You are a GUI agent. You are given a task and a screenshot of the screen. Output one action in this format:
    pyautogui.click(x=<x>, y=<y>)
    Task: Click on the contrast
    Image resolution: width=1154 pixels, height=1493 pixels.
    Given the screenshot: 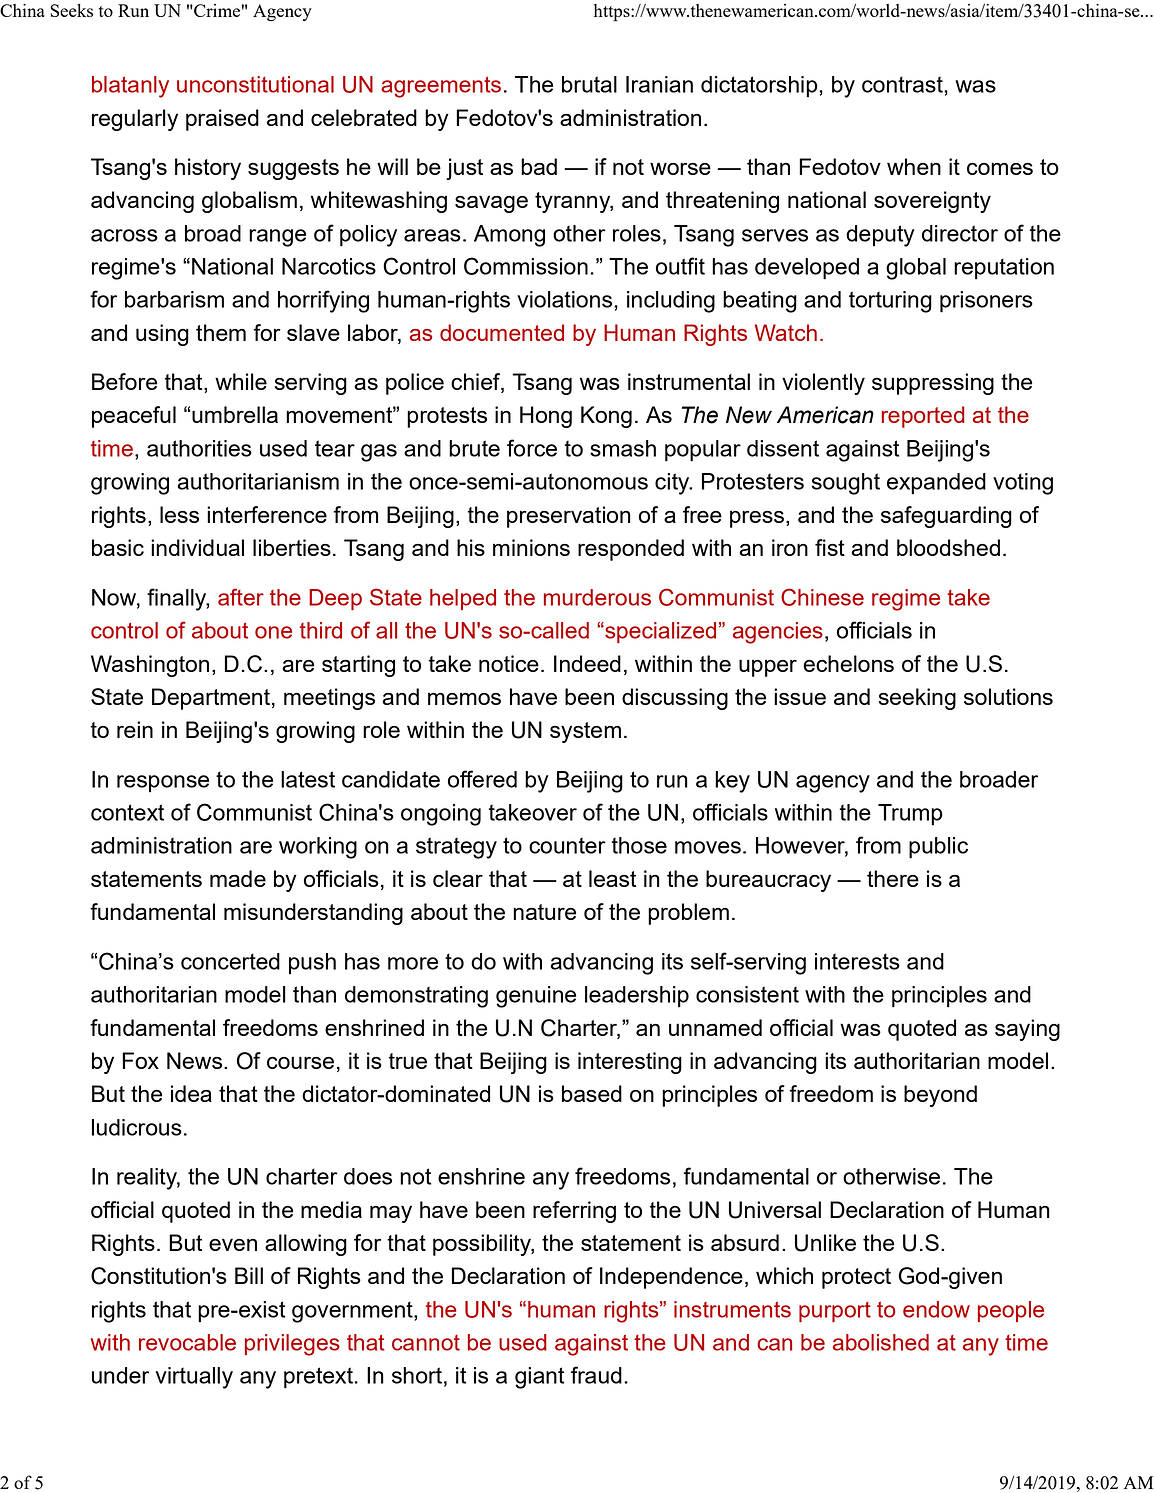 What is the action you would take?
    pyautogui.click(x=903, y=84)
